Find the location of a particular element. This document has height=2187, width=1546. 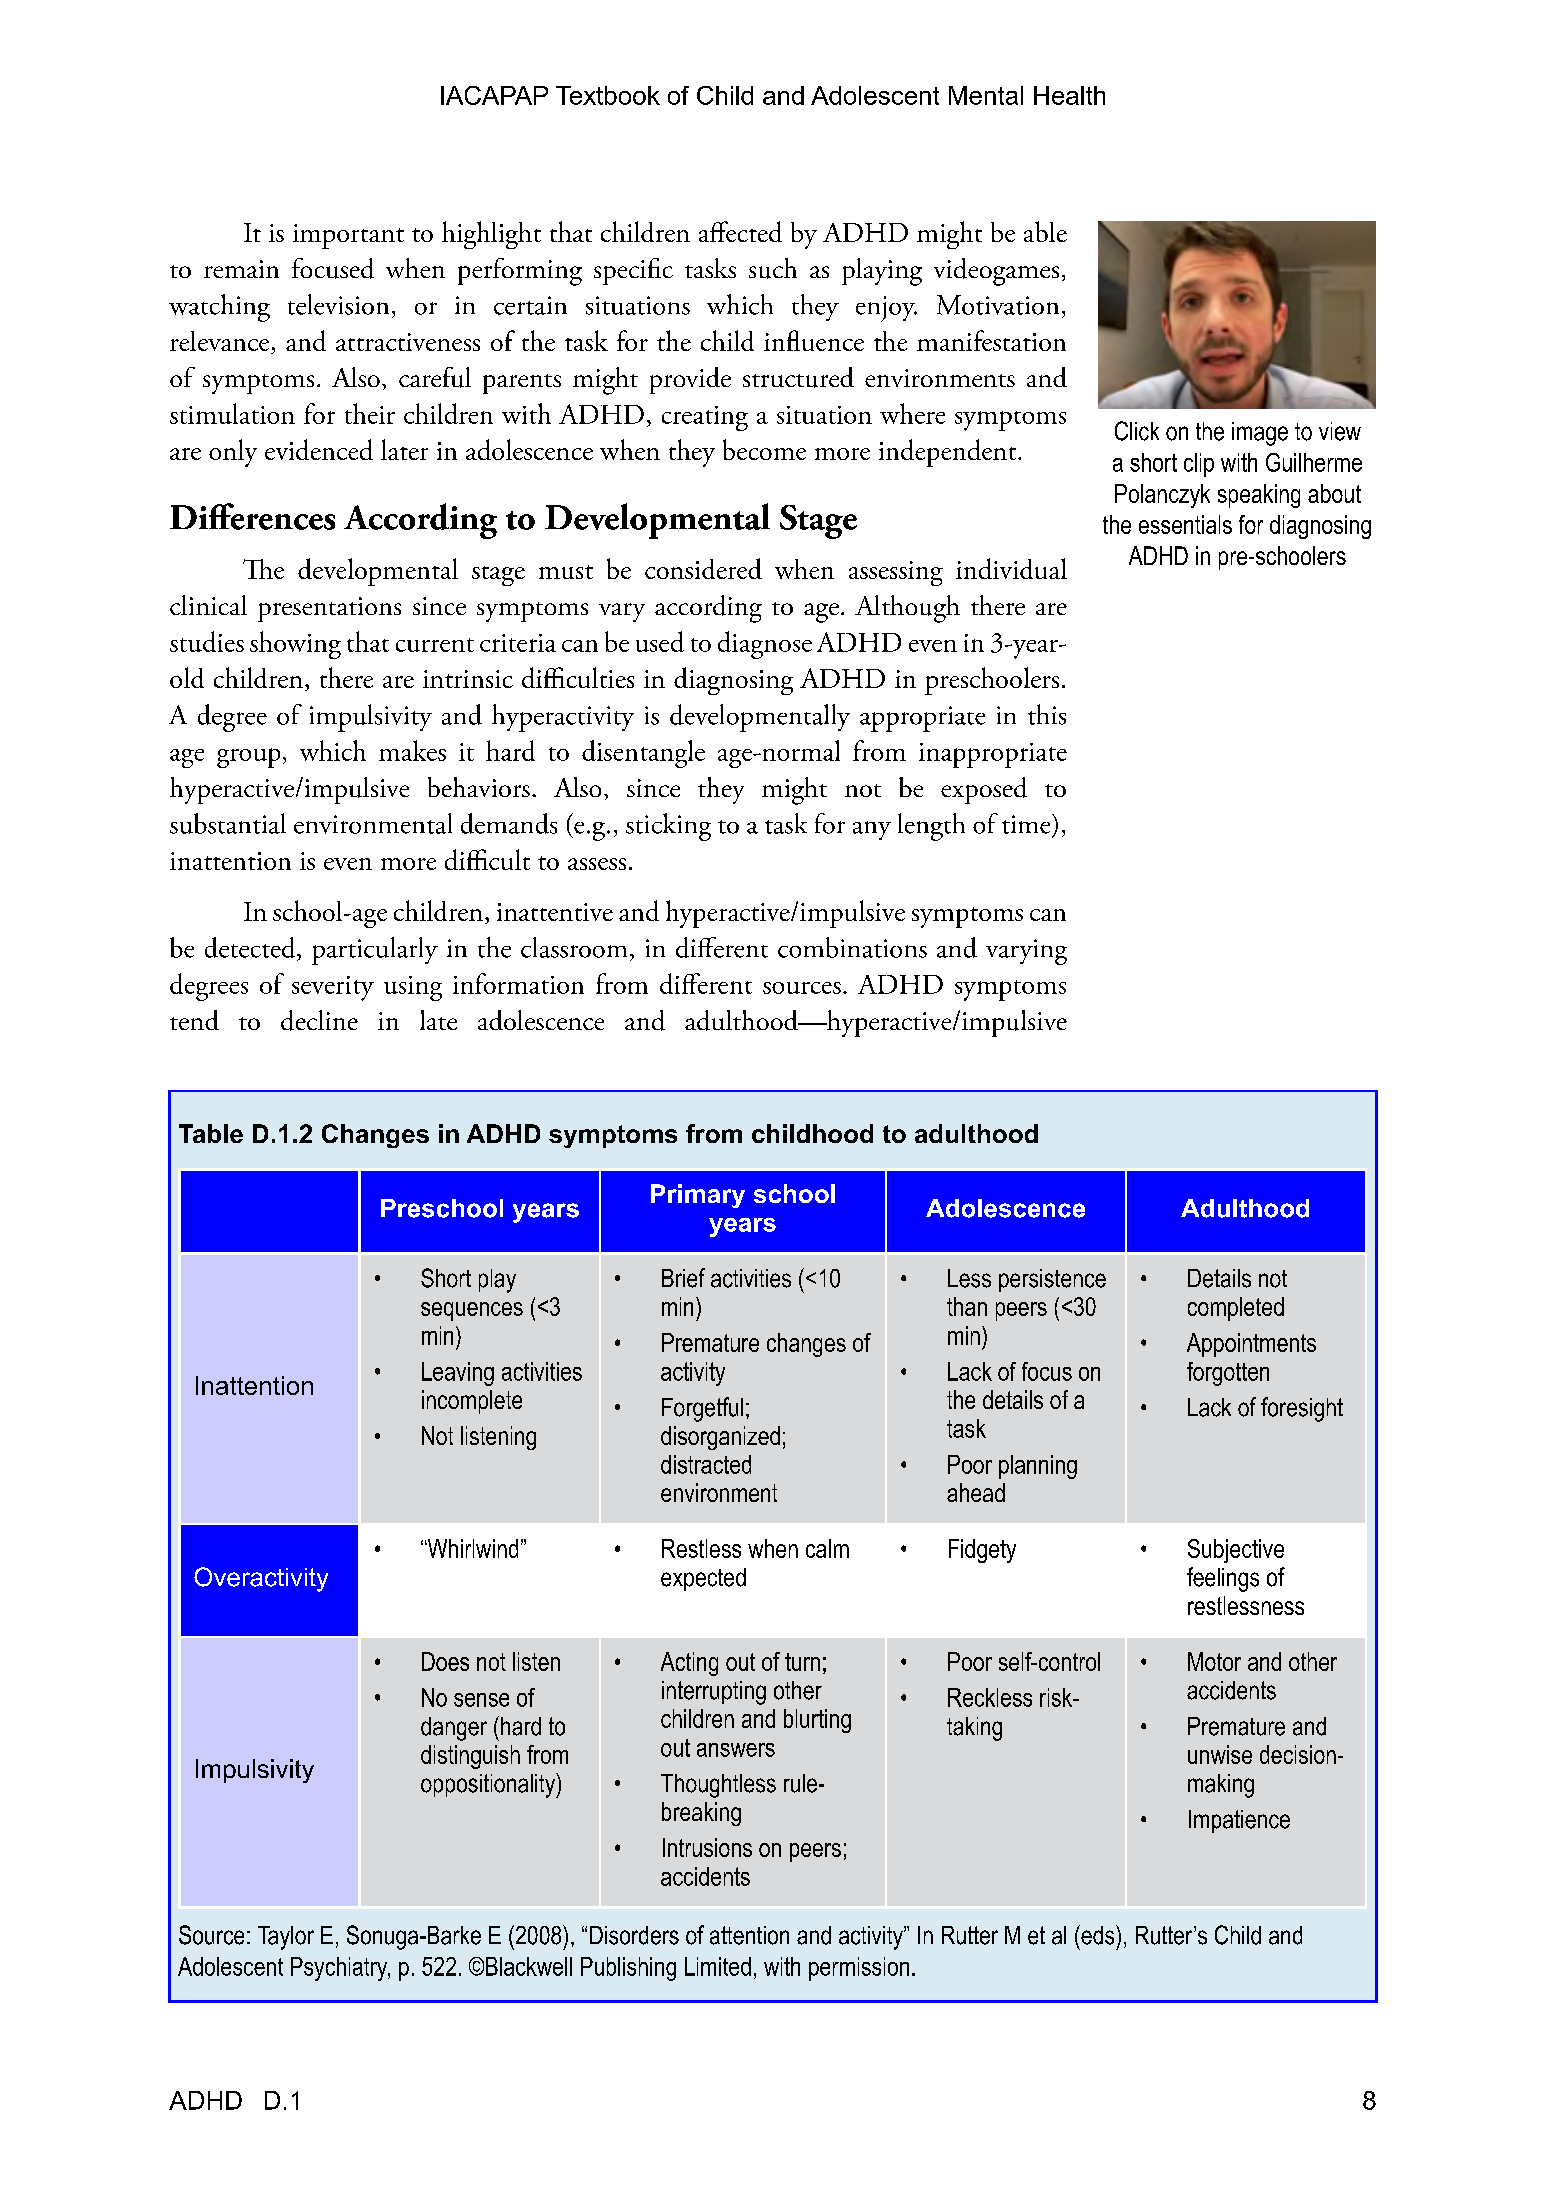

substantial is located at coordinates (228, 823).
